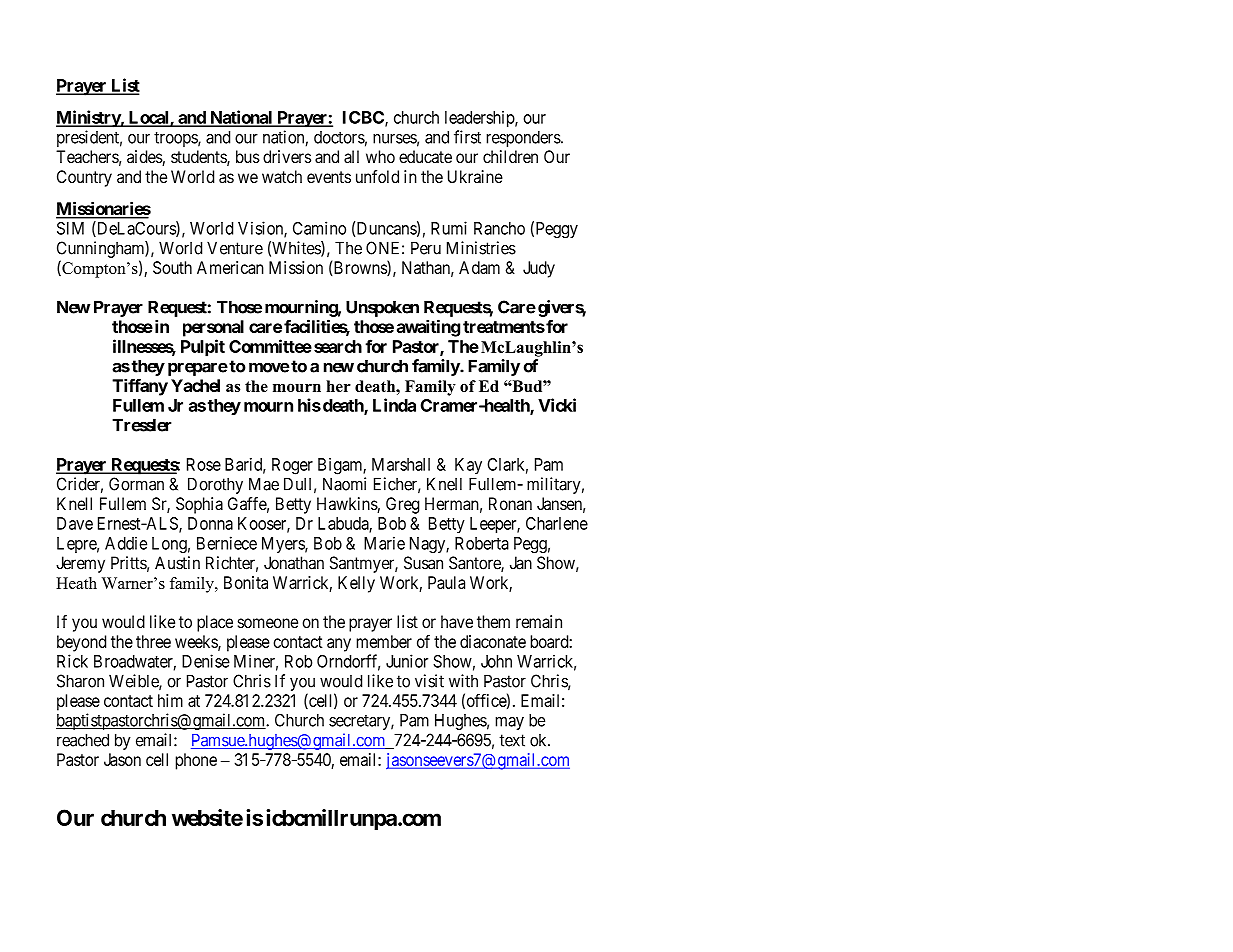 This document has width=1233, height=952. Describe the element at coordinates (145, 158) in the document. I see `aides` at that location.
